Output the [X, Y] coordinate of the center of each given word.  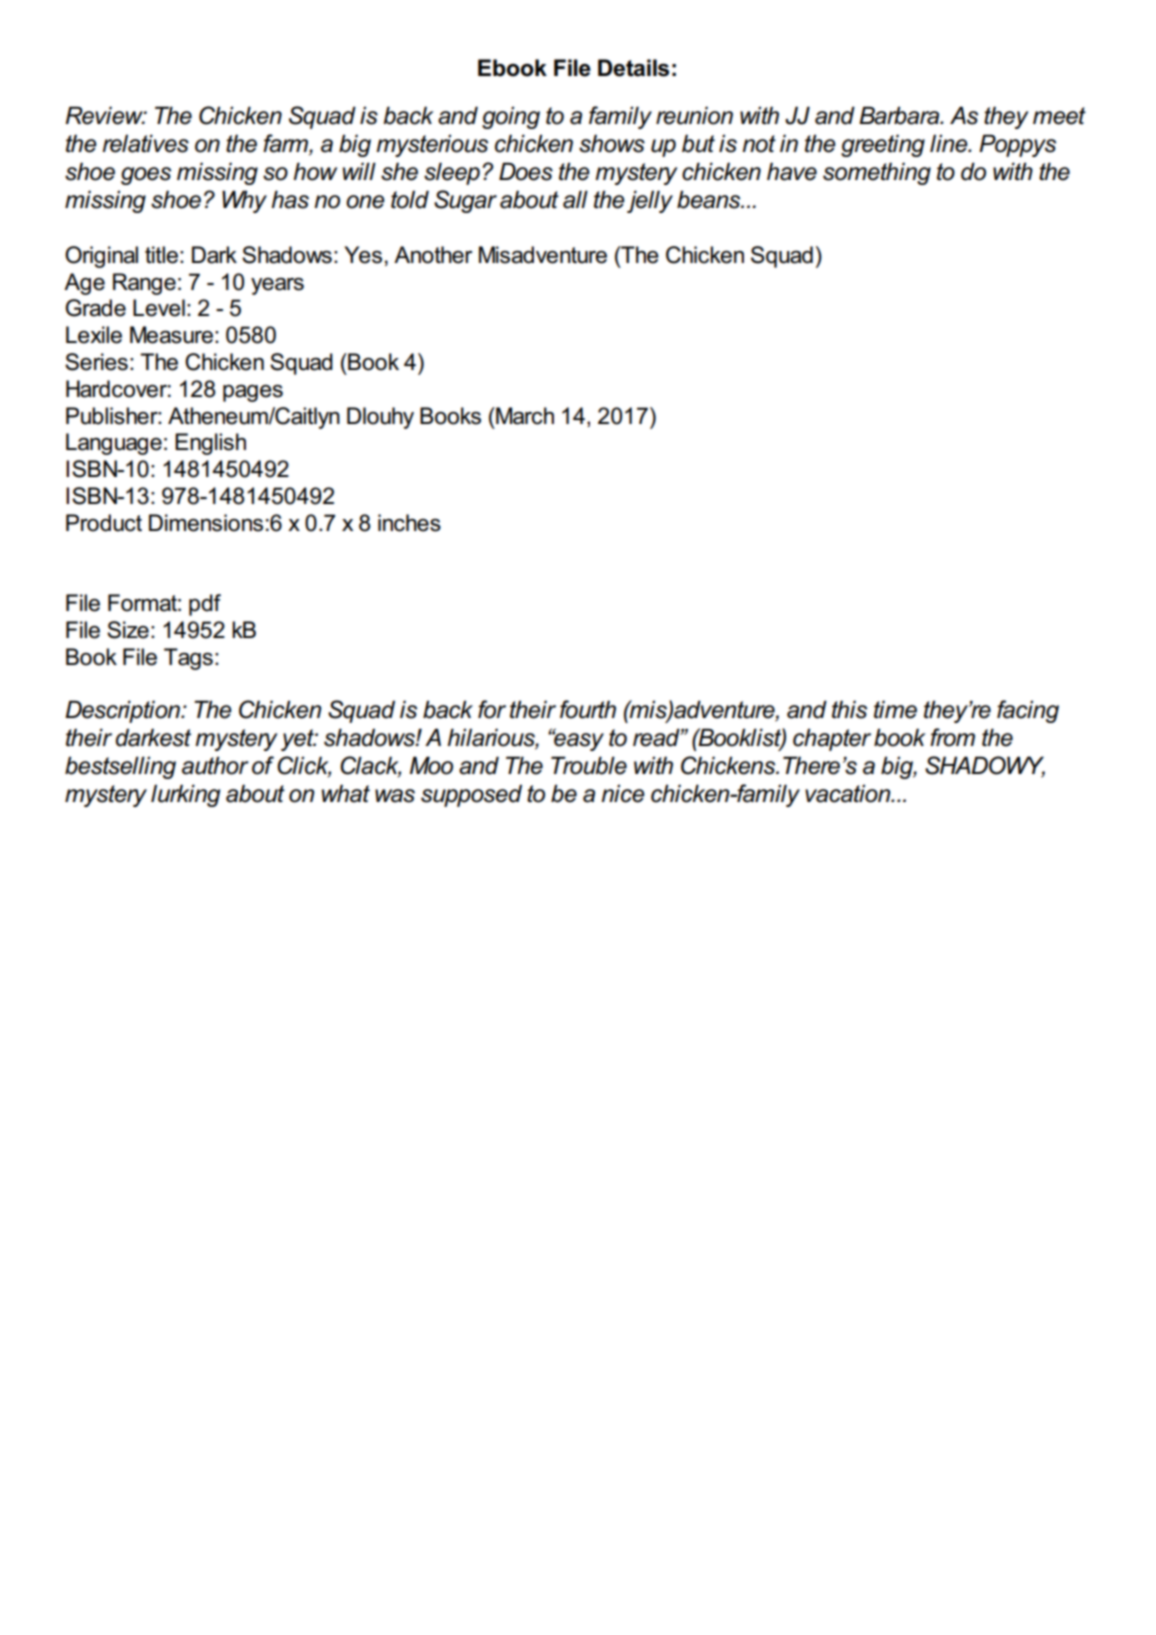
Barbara [900, 115]
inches [409, 523]
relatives [145, 143]
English [210, 444]
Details [633, 68]
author [215, 765]
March [524, 416]
